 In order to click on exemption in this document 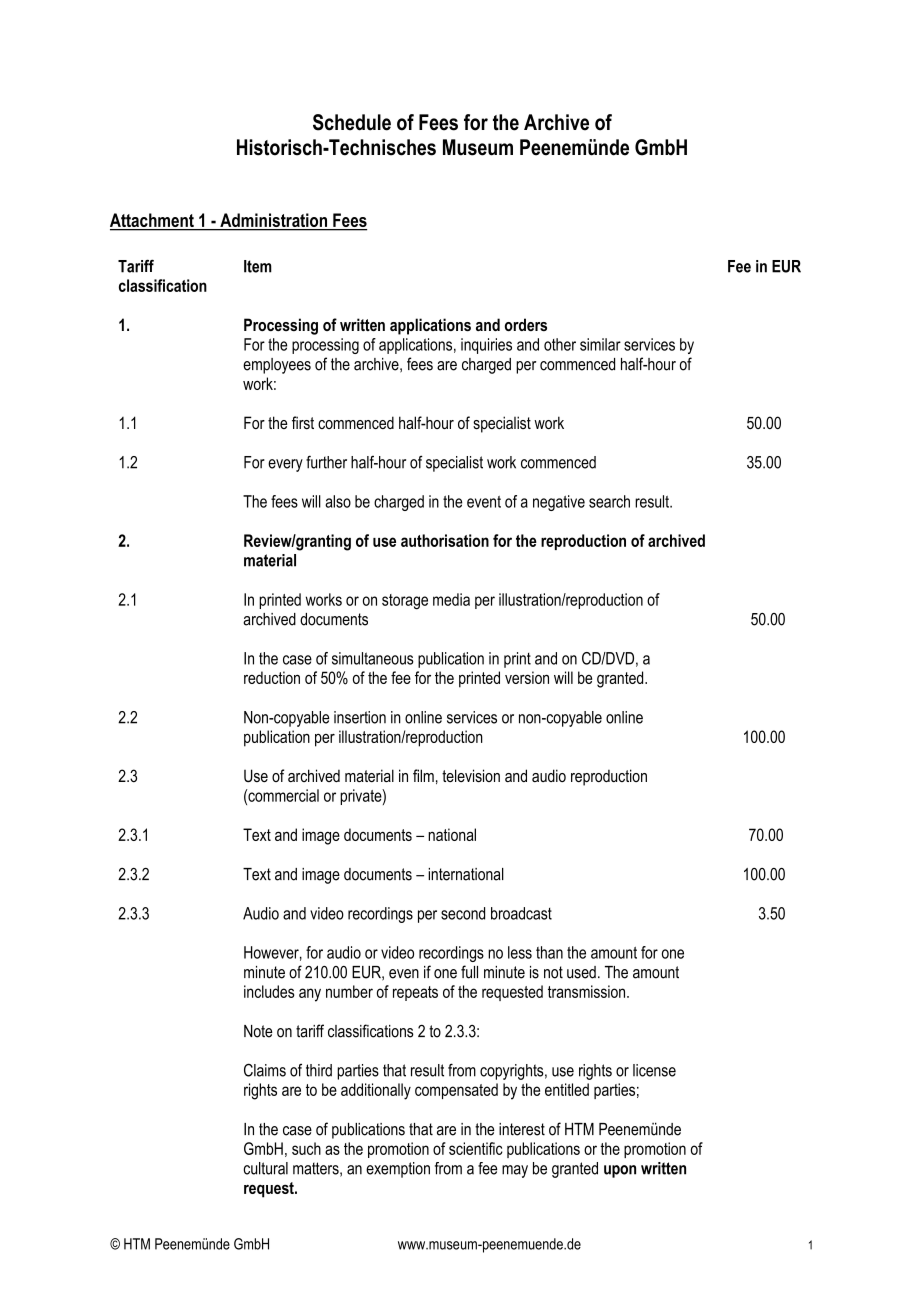, I will do `click(398, 1170)`.
